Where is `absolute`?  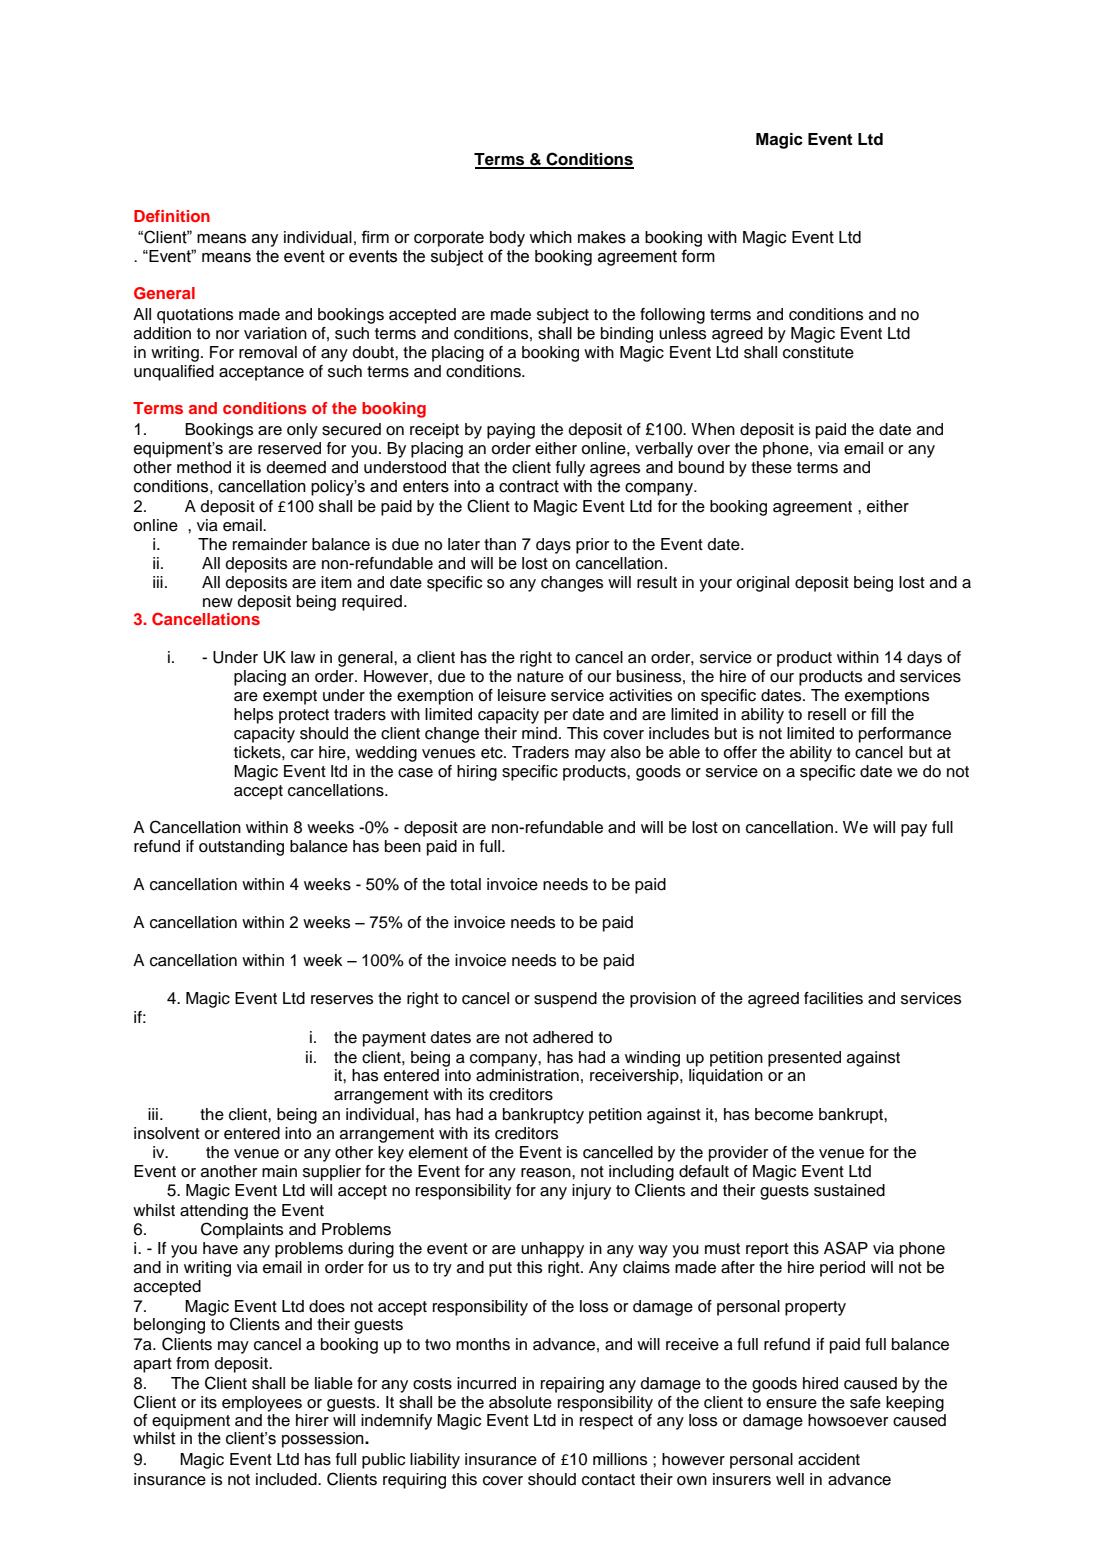 absolute is located at coordinates (520, 1402).
